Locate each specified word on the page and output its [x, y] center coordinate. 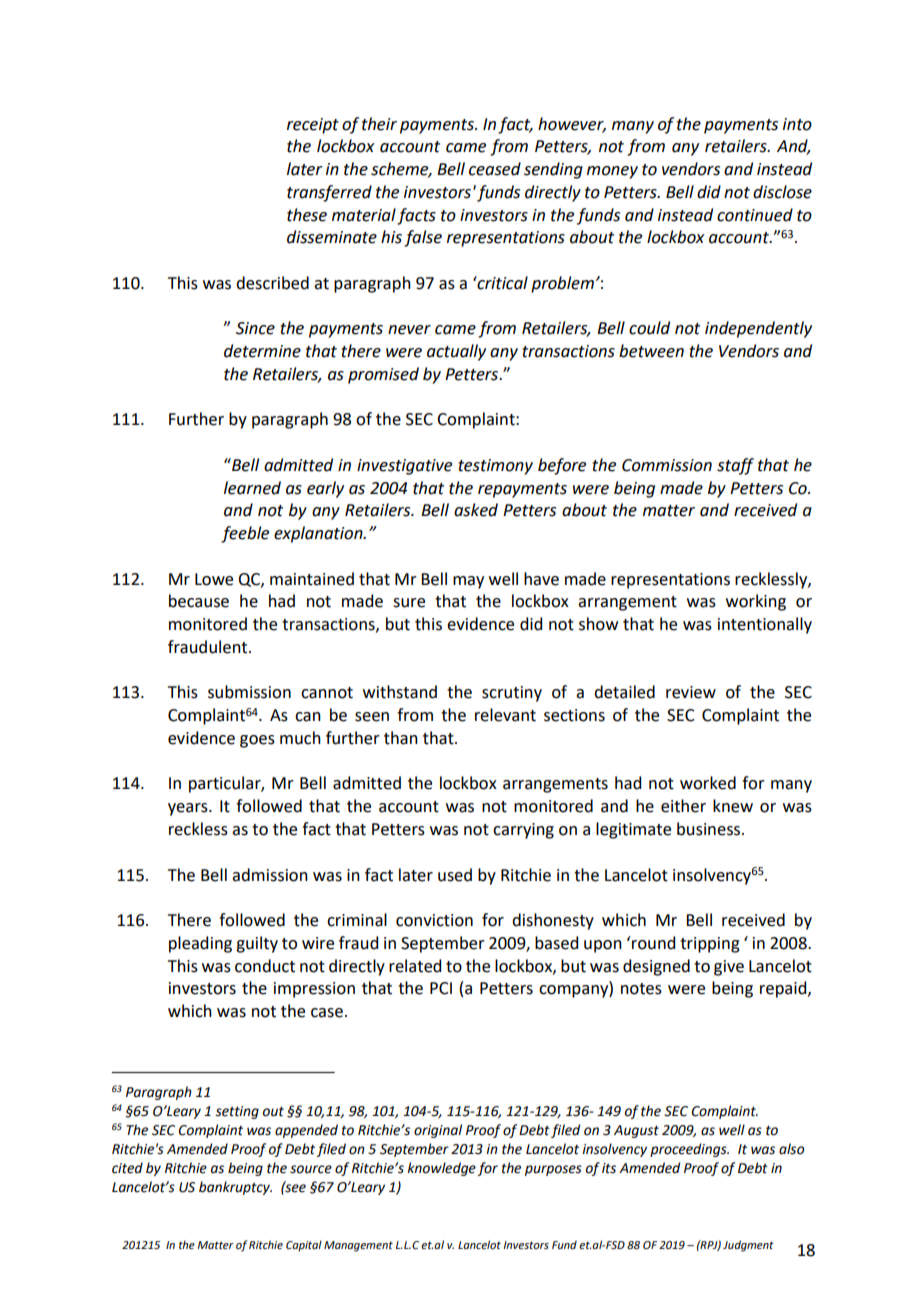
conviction [434, 920]
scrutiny [512, 694]
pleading [200, 944]
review [691, 692]
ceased [495, 169]
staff [735, 466]
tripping [710, 945]
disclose [782, 192]
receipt [313, 126]
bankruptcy [235, 1188]
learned [252, 488]
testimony [495, 467]
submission [249, 692]
